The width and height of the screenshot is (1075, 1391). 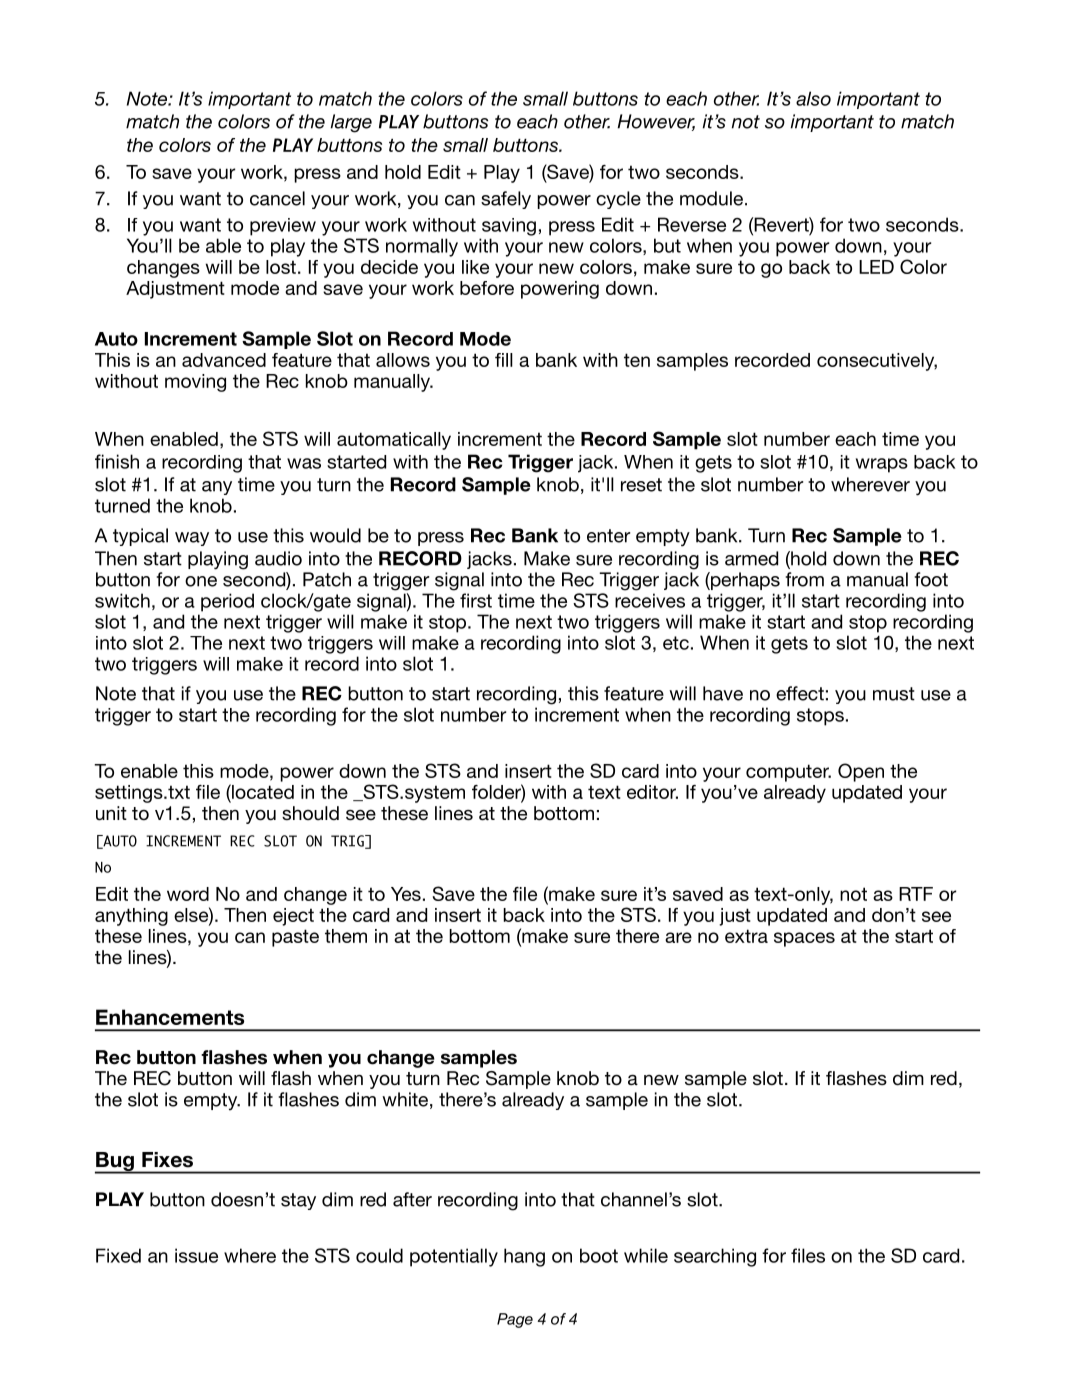 I want to click on first, so click(x=476, y=600).
